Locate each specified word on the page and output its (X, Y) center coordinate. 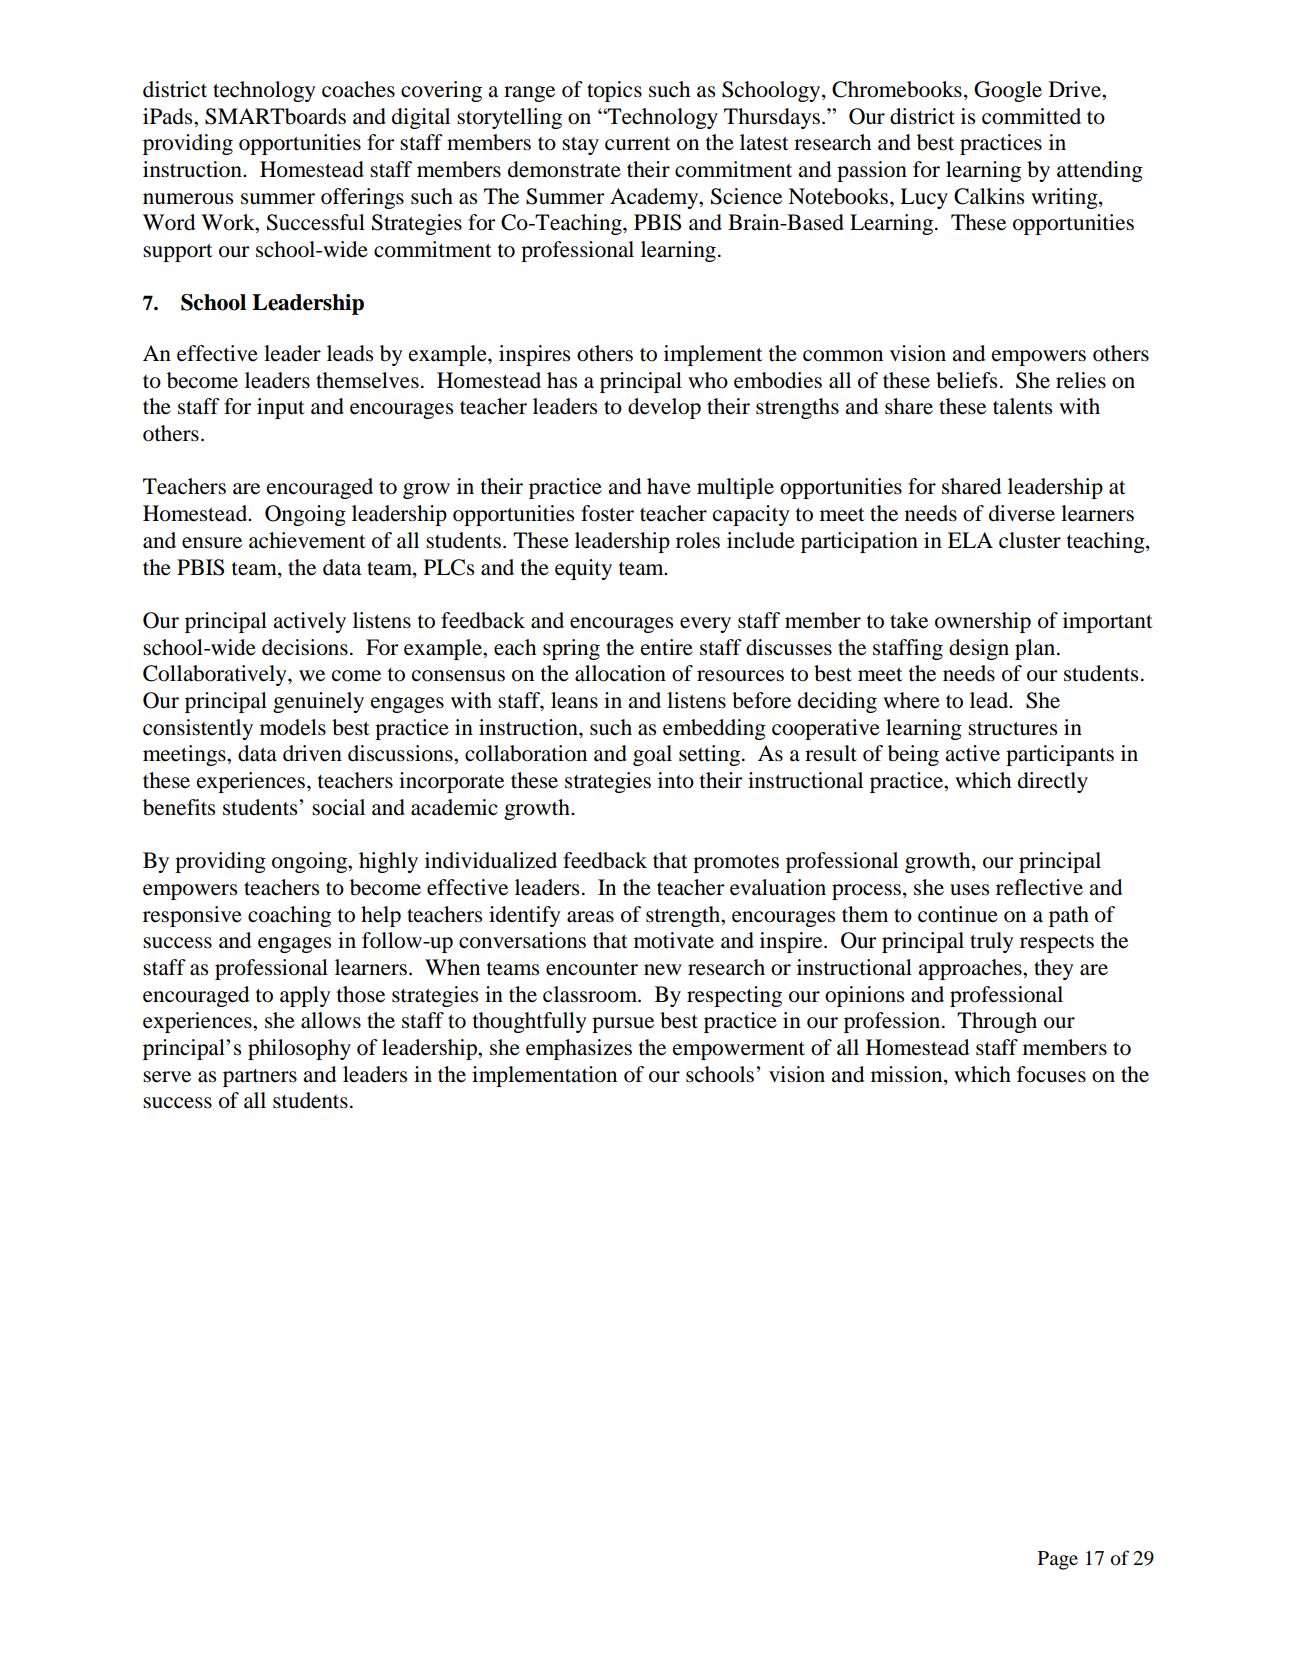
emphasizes (579, 1049)
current (638, 144)
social (338, 807)
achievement (307, 540)
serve (167, 1077)
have (669, 486)
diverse (1022, 513)
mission (908, 1074)
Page (1058, 1560)
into (676, 780)
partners (260, 1078)
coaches (358, 89)
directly (1053, 782)
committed (1031, 116)
